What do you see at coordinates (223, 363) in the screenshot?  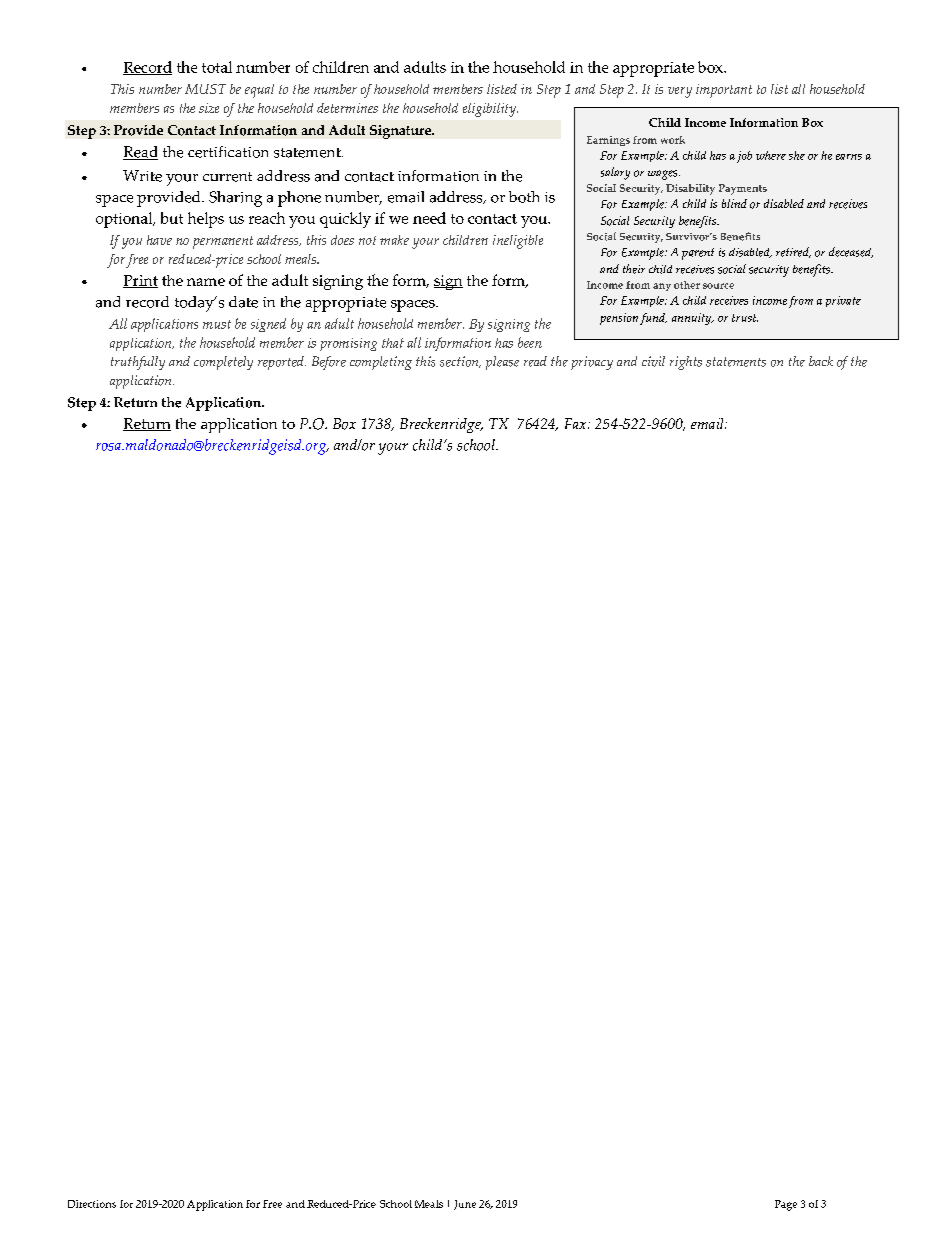 I see `completely` at bounding box center [223, 363].
